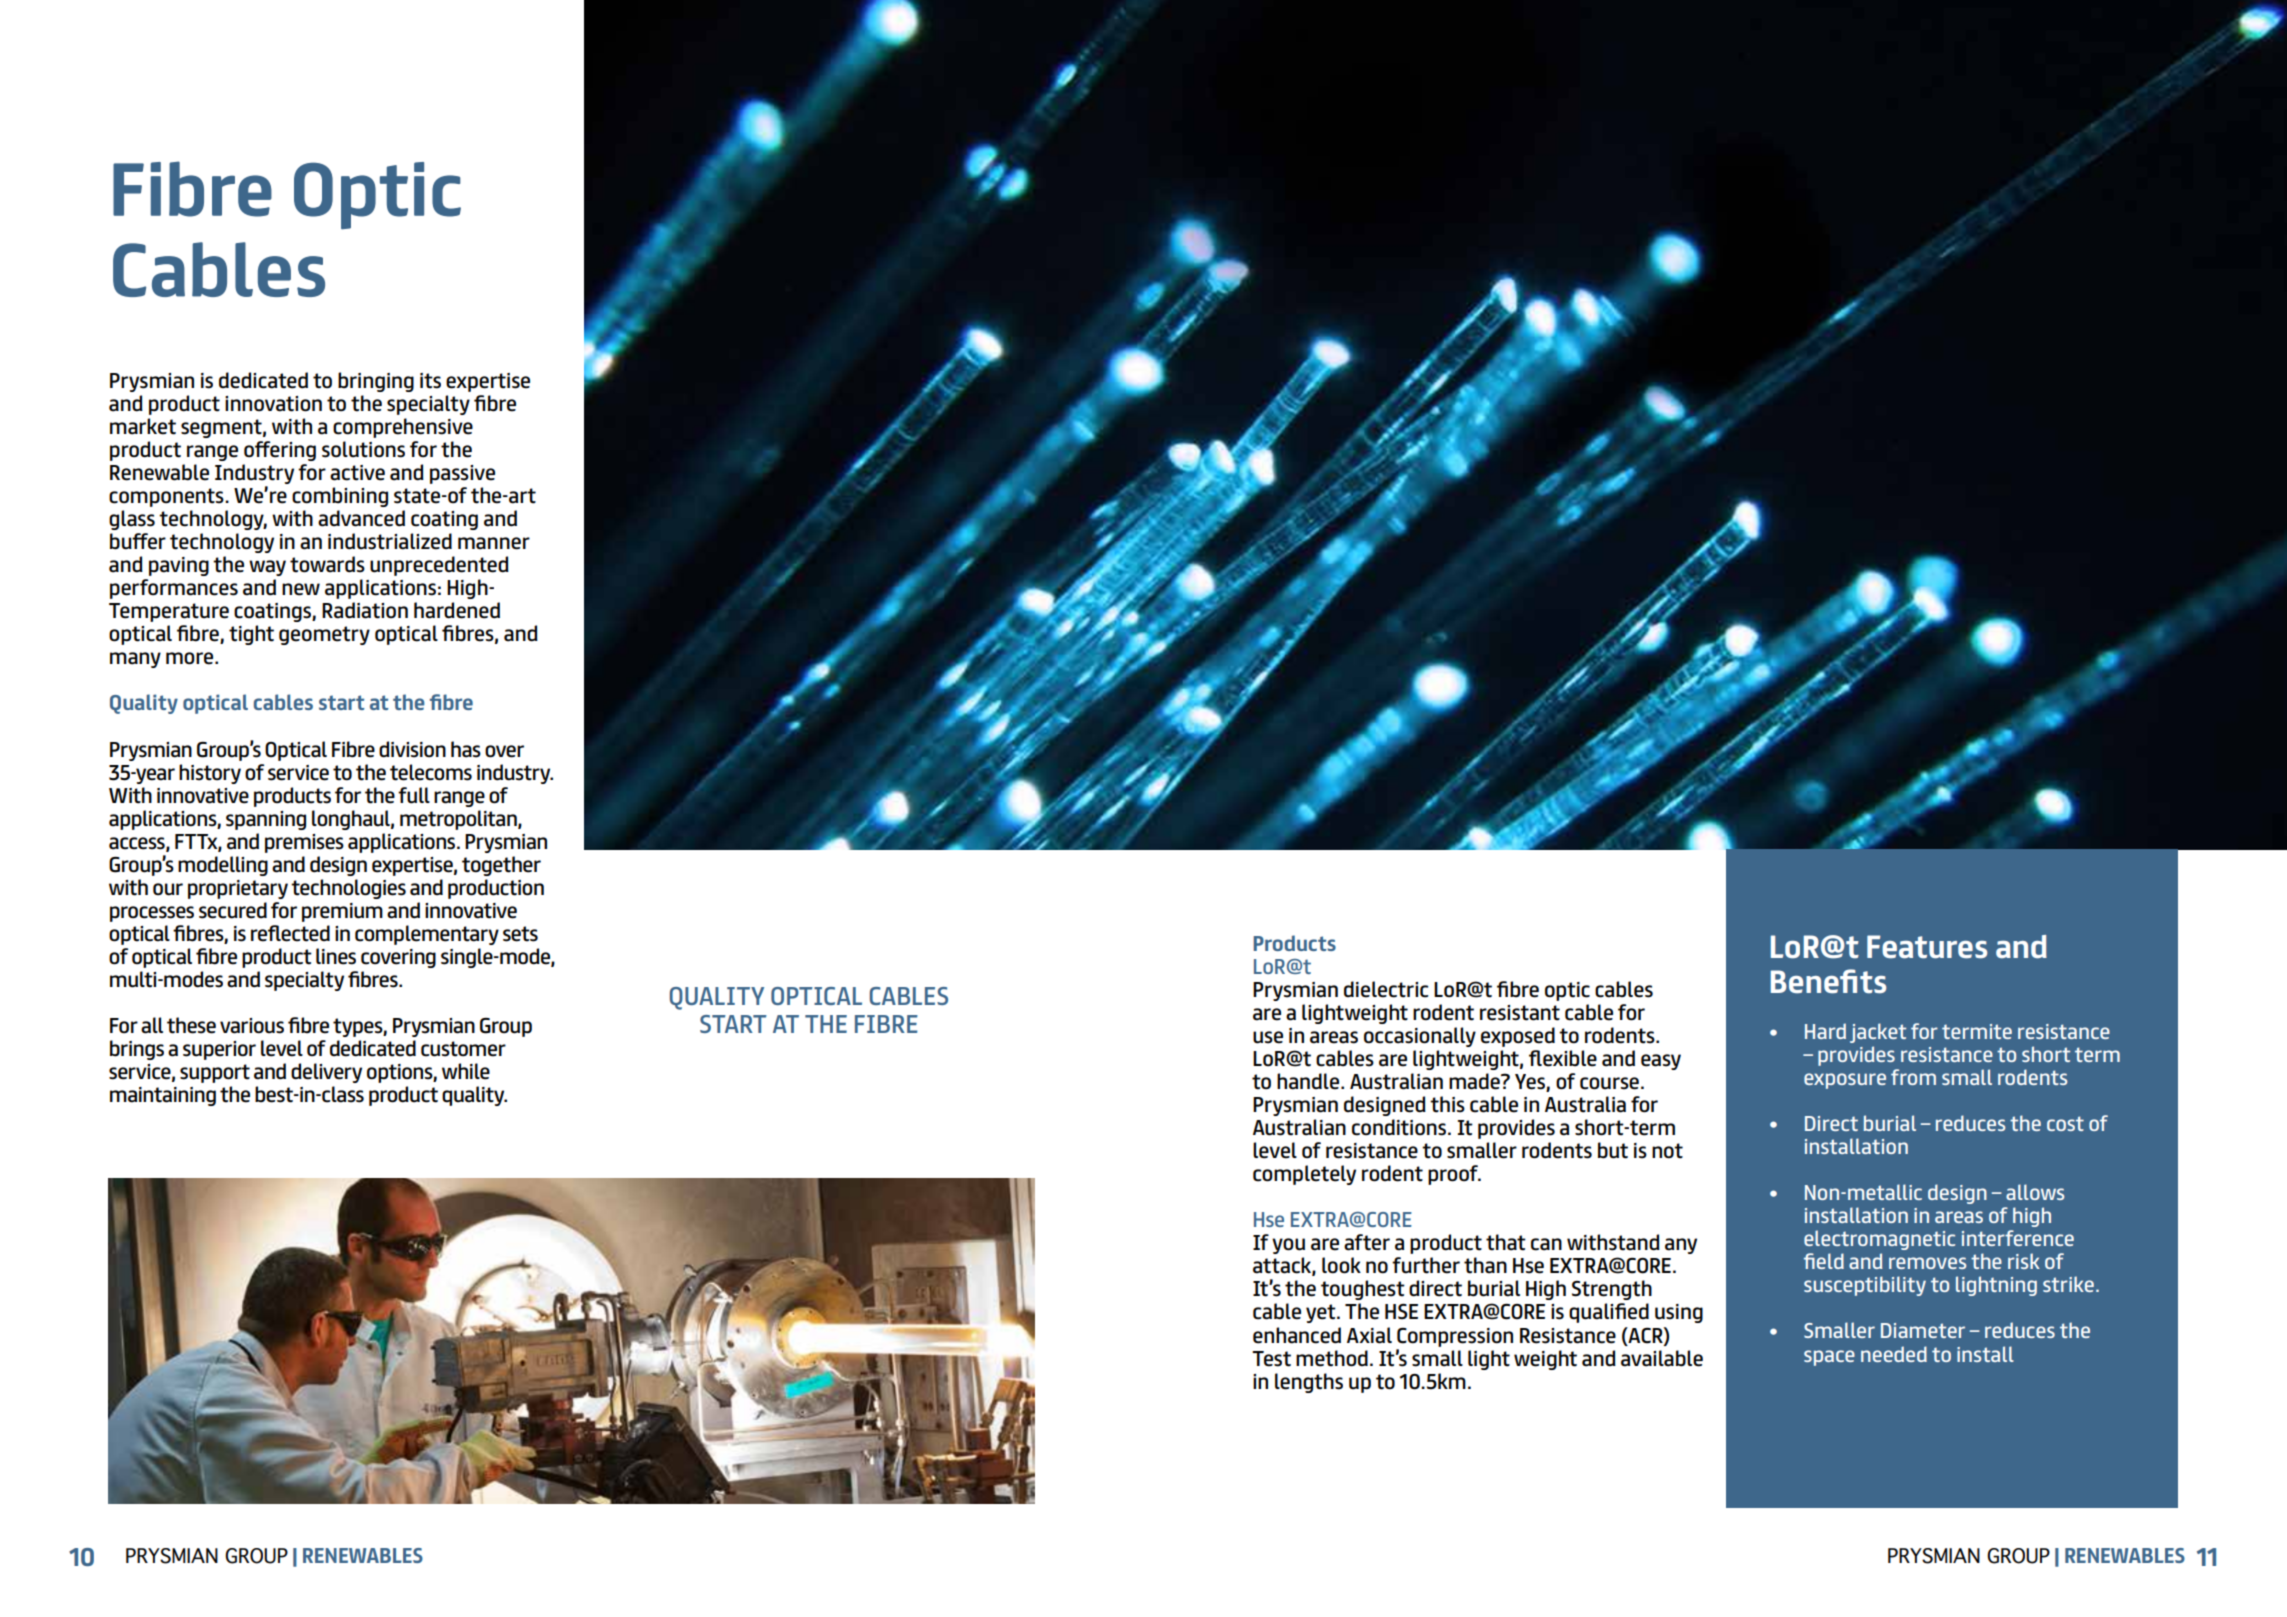  Describe the element at coordinates (1878, 1033) in the document. I see `jacket` at that location.
